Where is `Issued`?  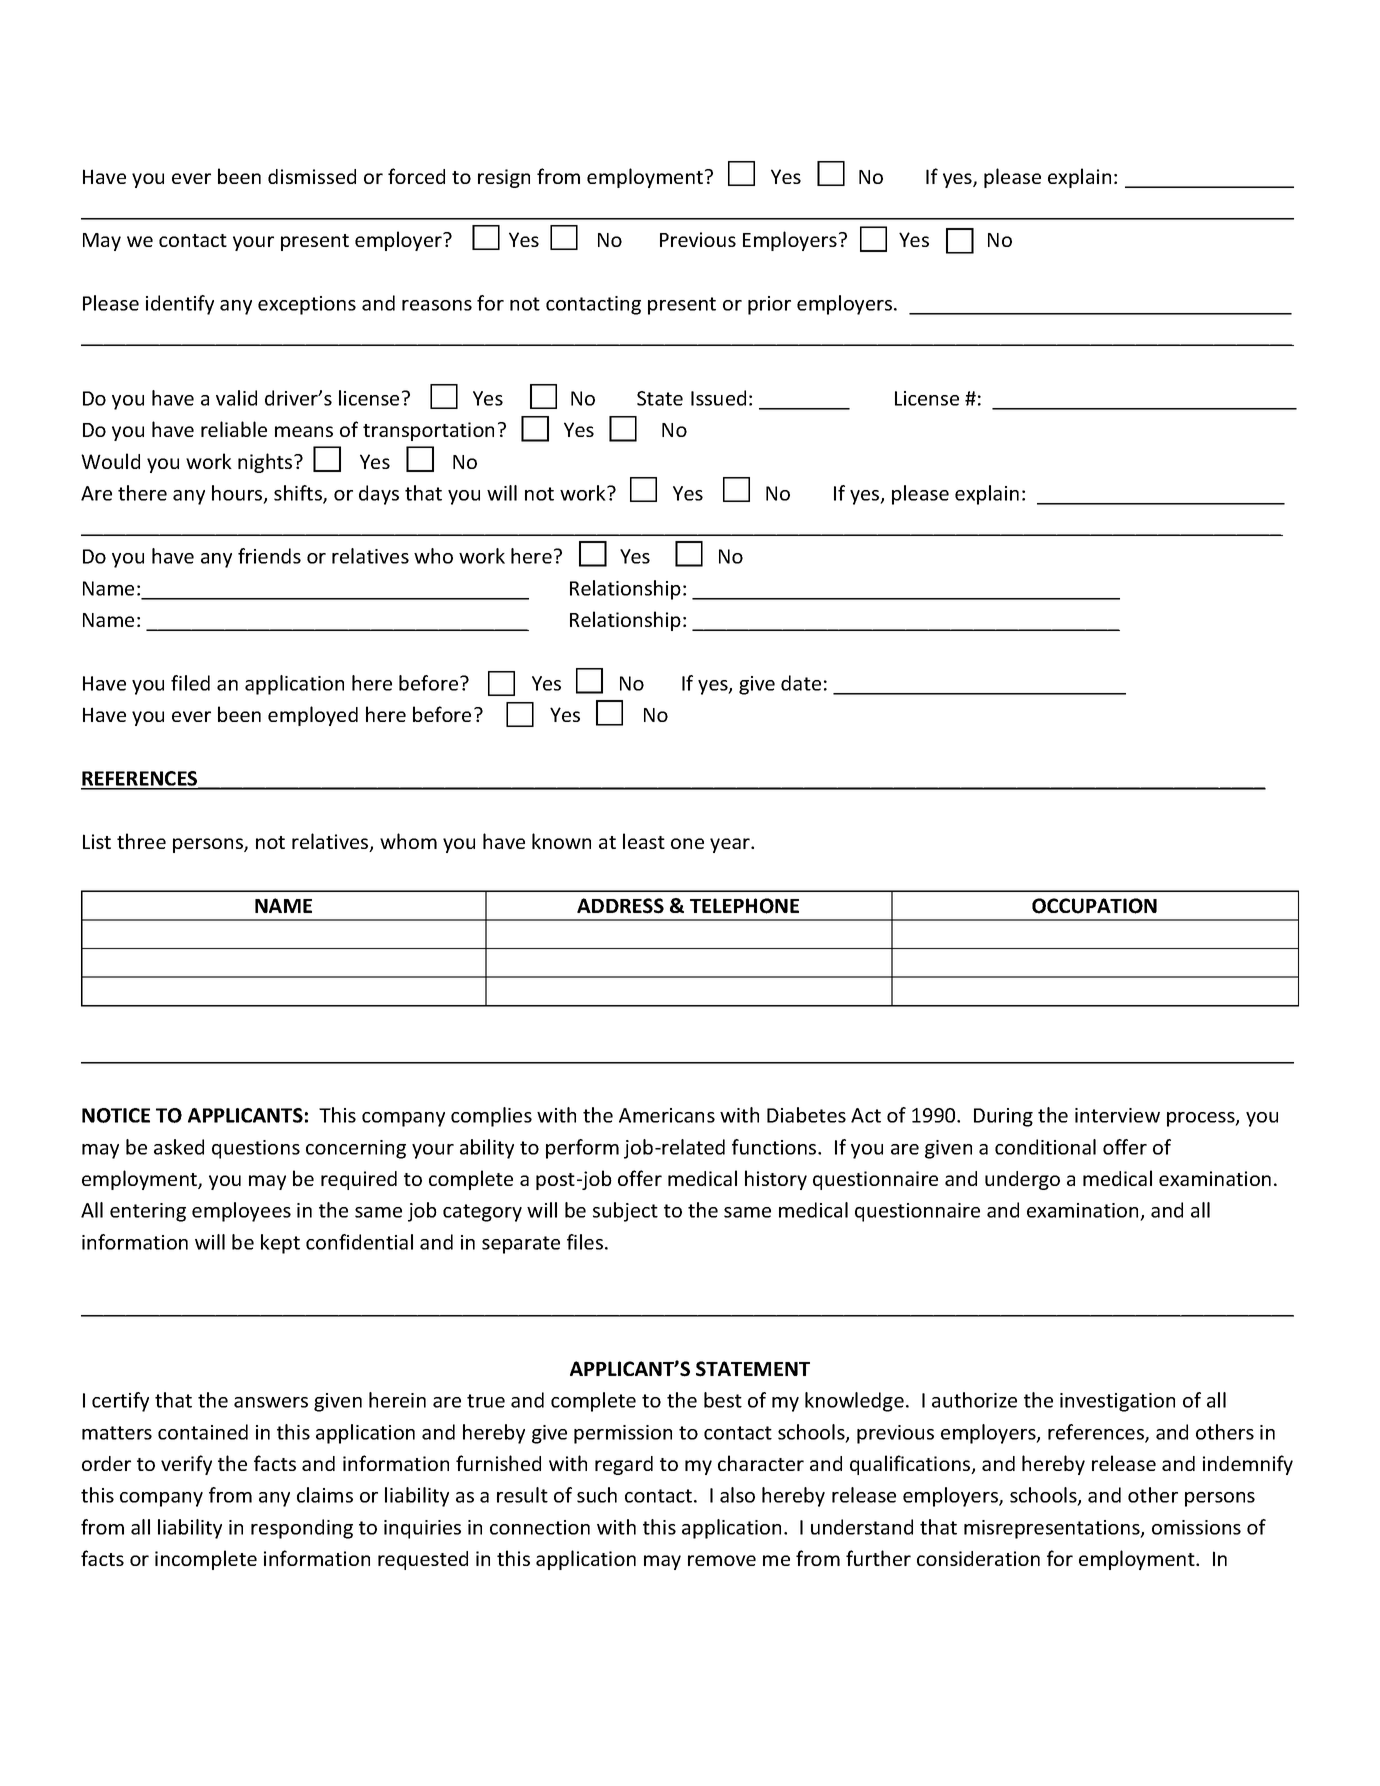
Issued is located at coordinates (718, 398).
